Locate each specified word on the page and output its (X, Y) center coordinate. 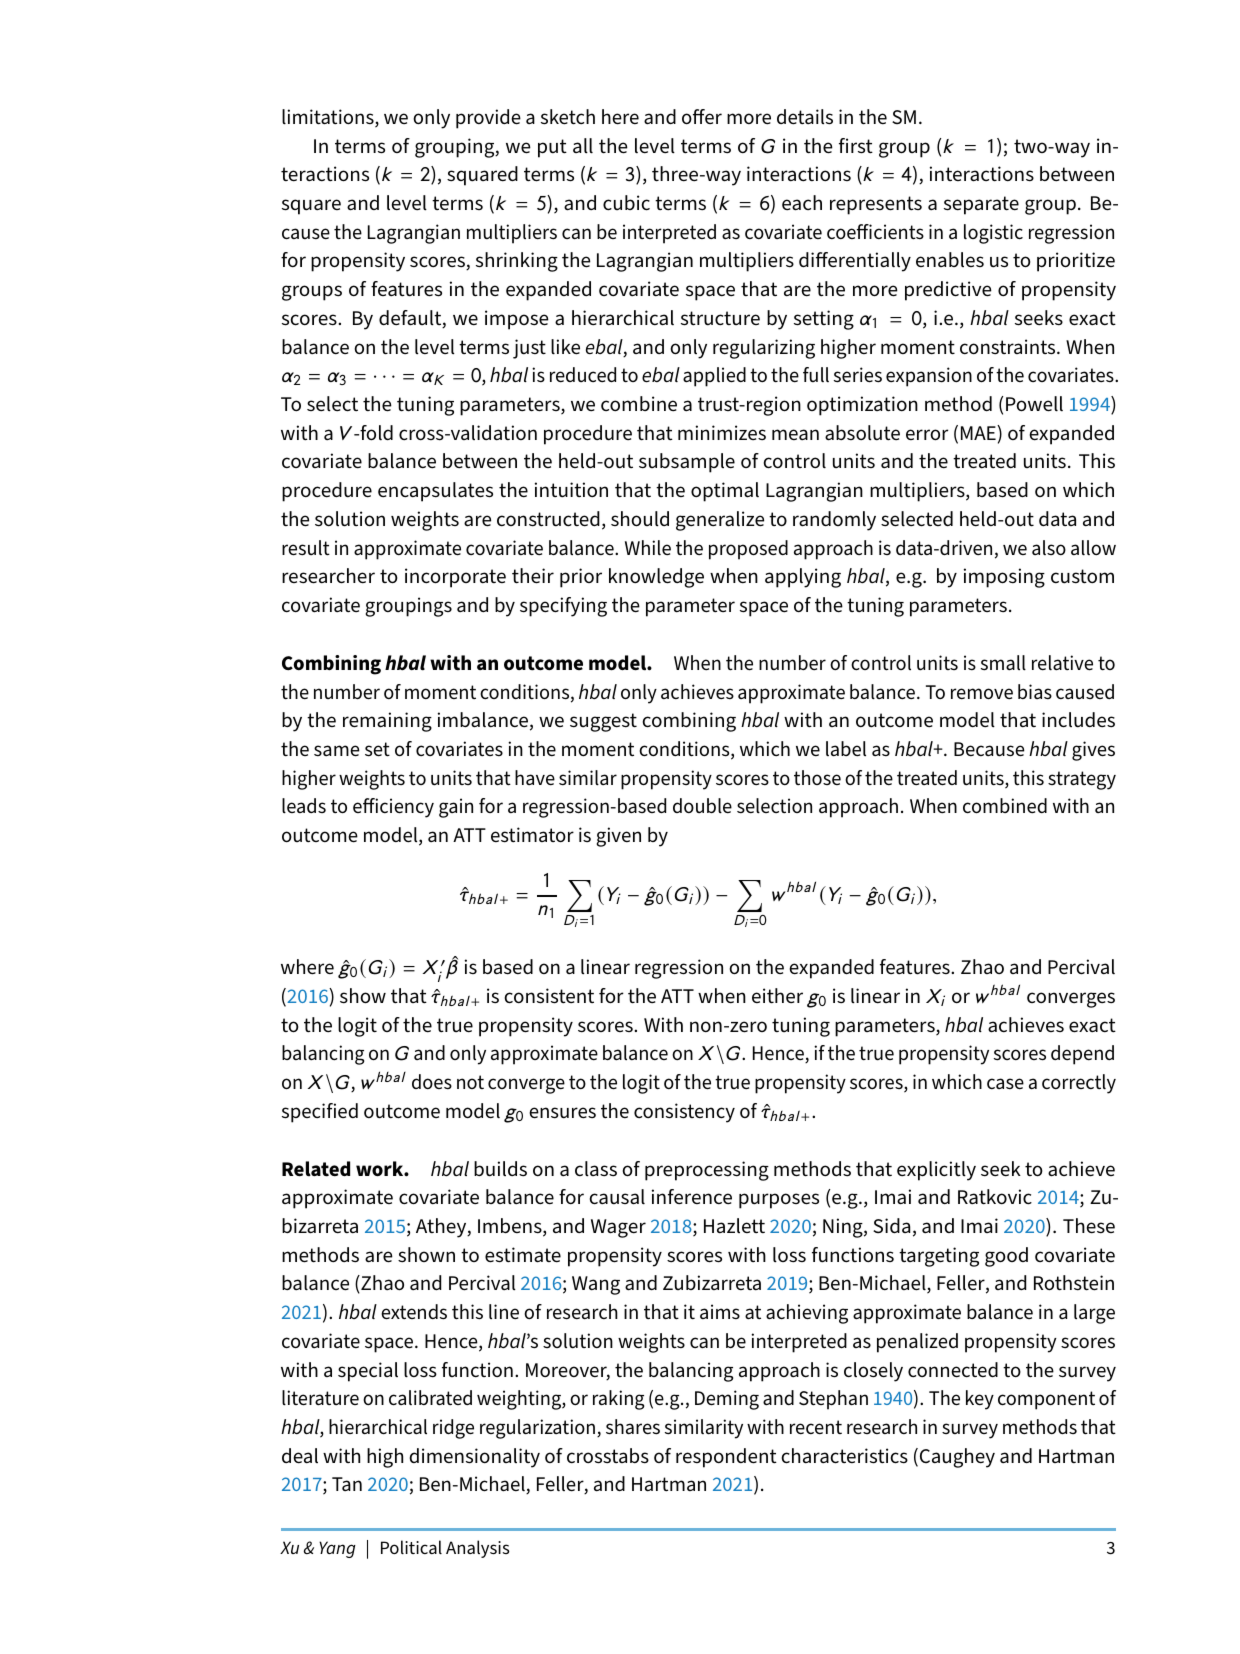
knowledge (656, 578)
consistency (684, 1113)
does (432, 1082)
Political (411, 1547)
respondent (726, 1458)
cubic (626, 203)
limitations (329, 118)
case (1005, 1084)
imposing (1004, 578)
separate (981, 205)
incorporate (455, 578)
